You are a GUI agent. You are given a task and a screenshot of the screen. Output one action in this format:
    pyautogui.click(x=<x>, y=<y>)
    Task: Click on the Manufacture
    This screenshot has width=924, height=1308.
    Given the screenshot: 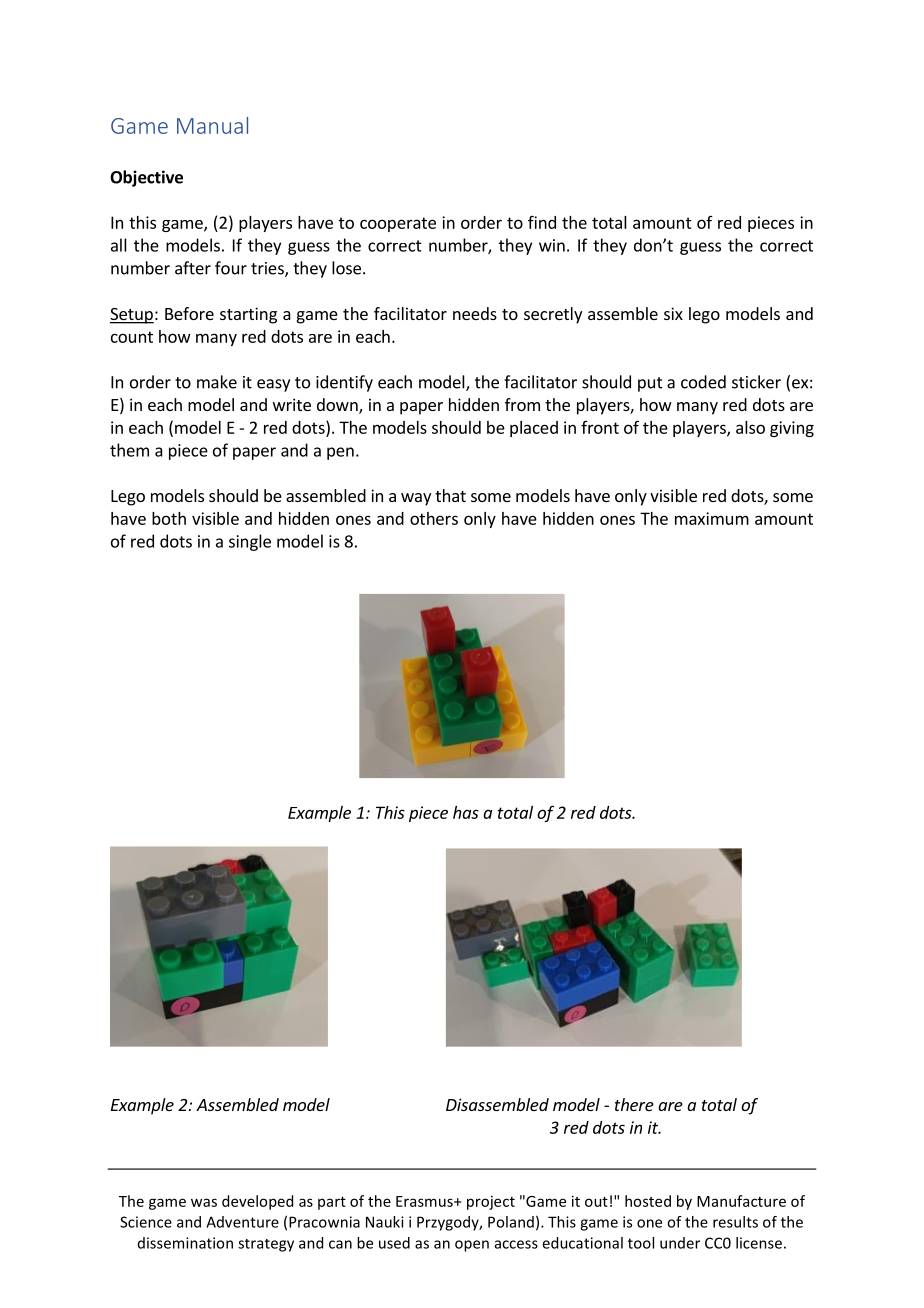 What is the action you would take?
    pyautogui.click(x=741, y=1201)
